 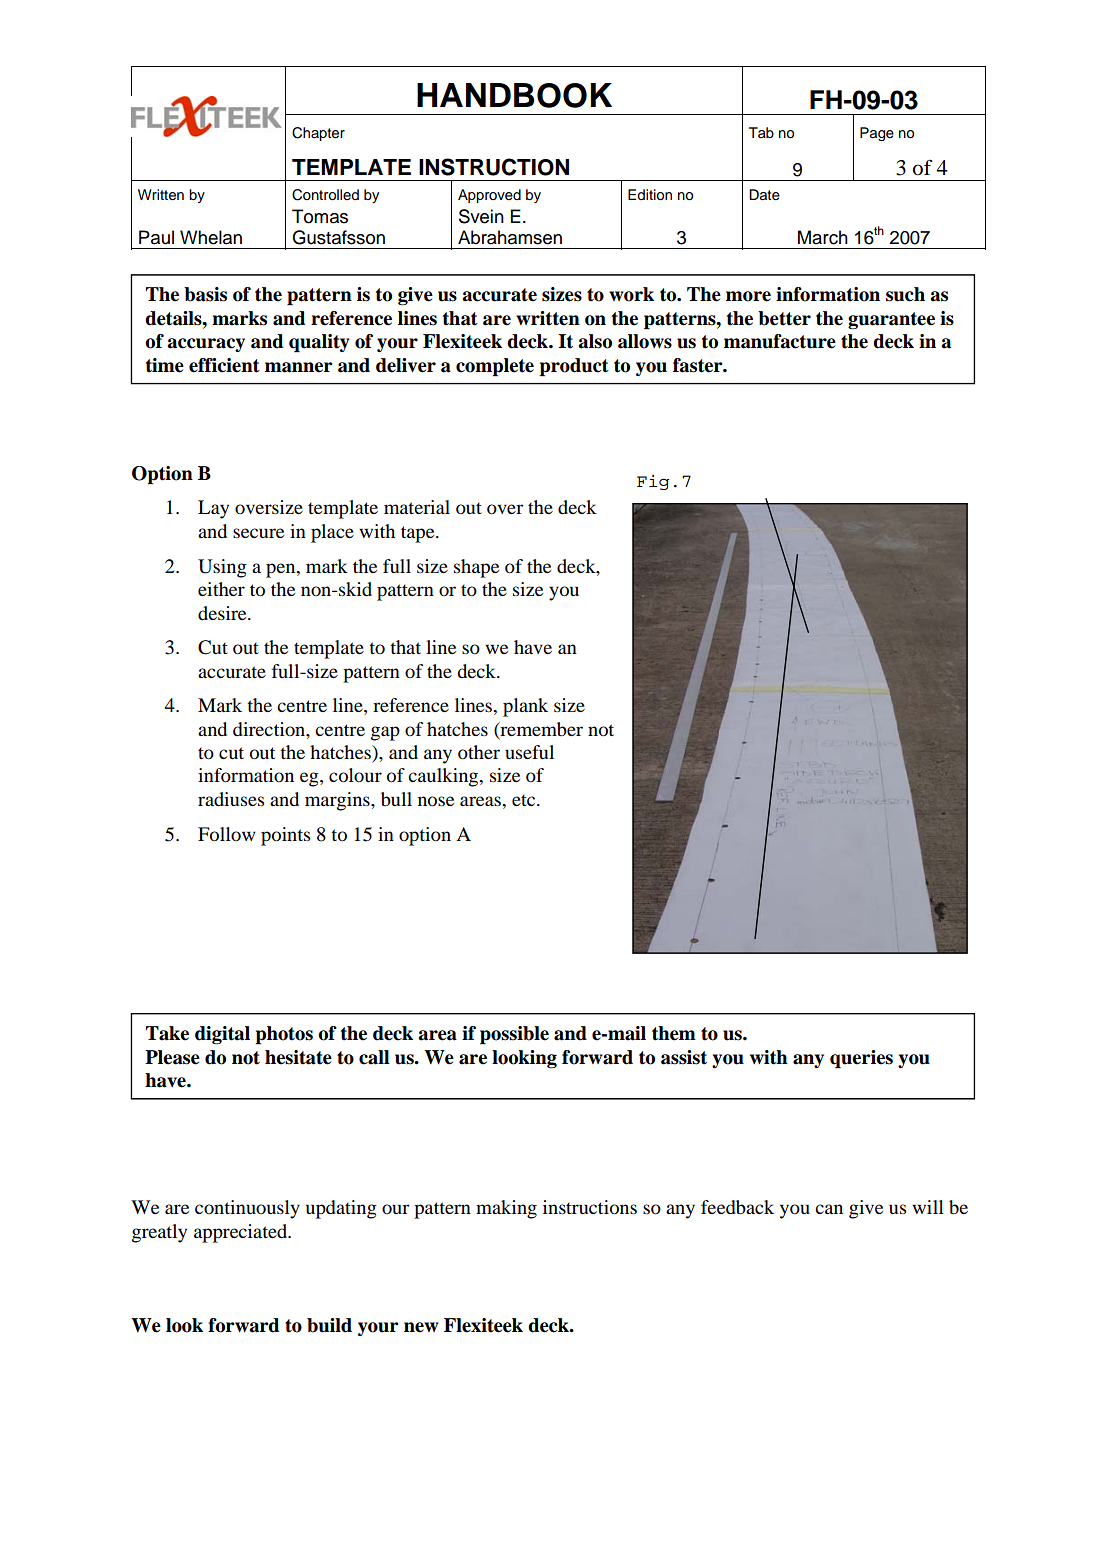 What do you see at coordinates (514, 95) in the screenshot?
I see `HANDBOOK` at bounding box center [514, 95].
